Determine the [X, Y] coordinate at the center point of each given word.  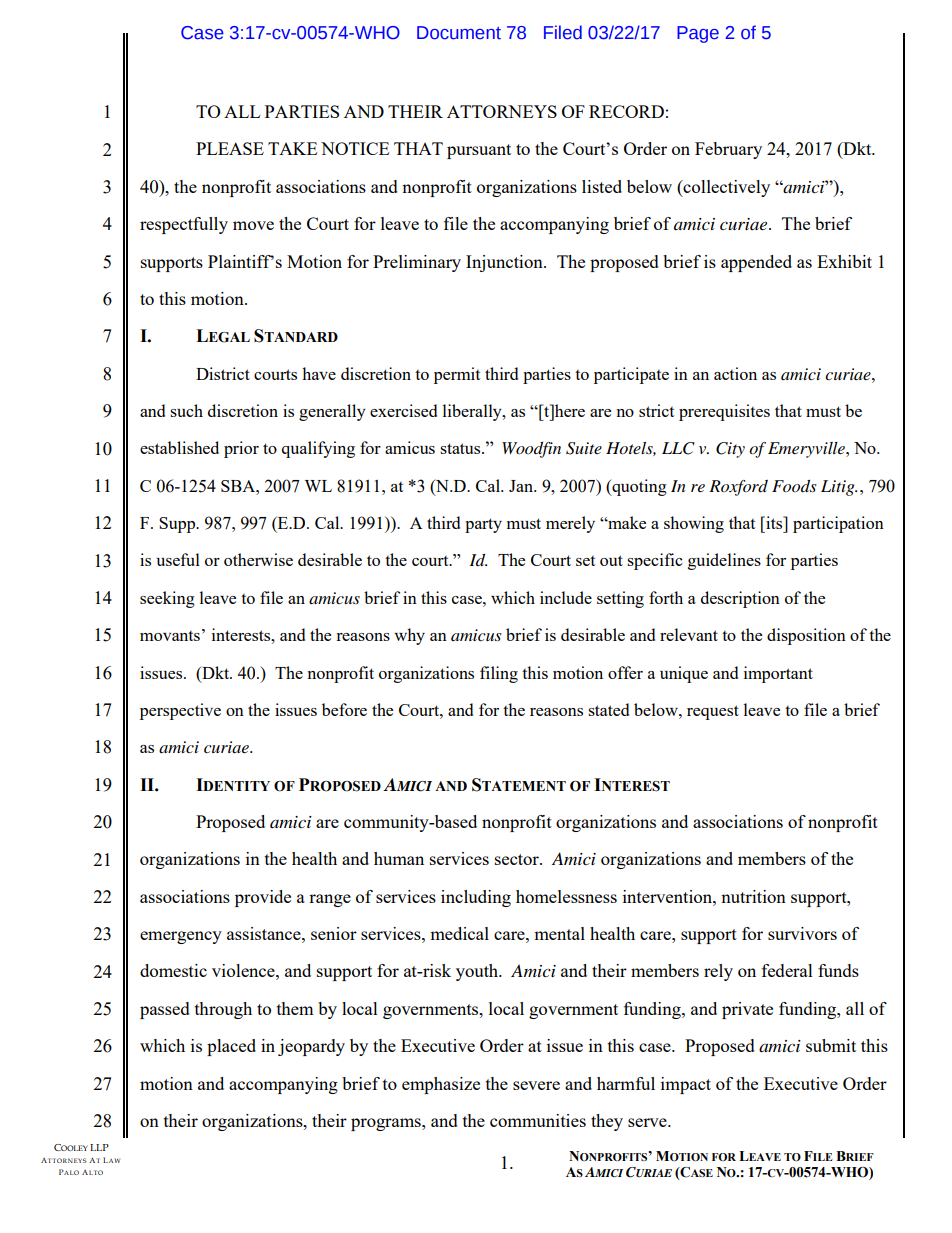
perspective [180, 711]
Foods [794, 486]
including [476, 898]
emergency [181, 937]
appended [756, 263]
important [778, 674]
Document [459, 33]
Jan [522, 486]
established [179, 447]
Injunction [505, 263]
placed [231, 1047]
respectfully [184, 225]
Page [698, 34]
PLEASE [230, 148]
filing [499, 674]
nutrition [753, 896]
